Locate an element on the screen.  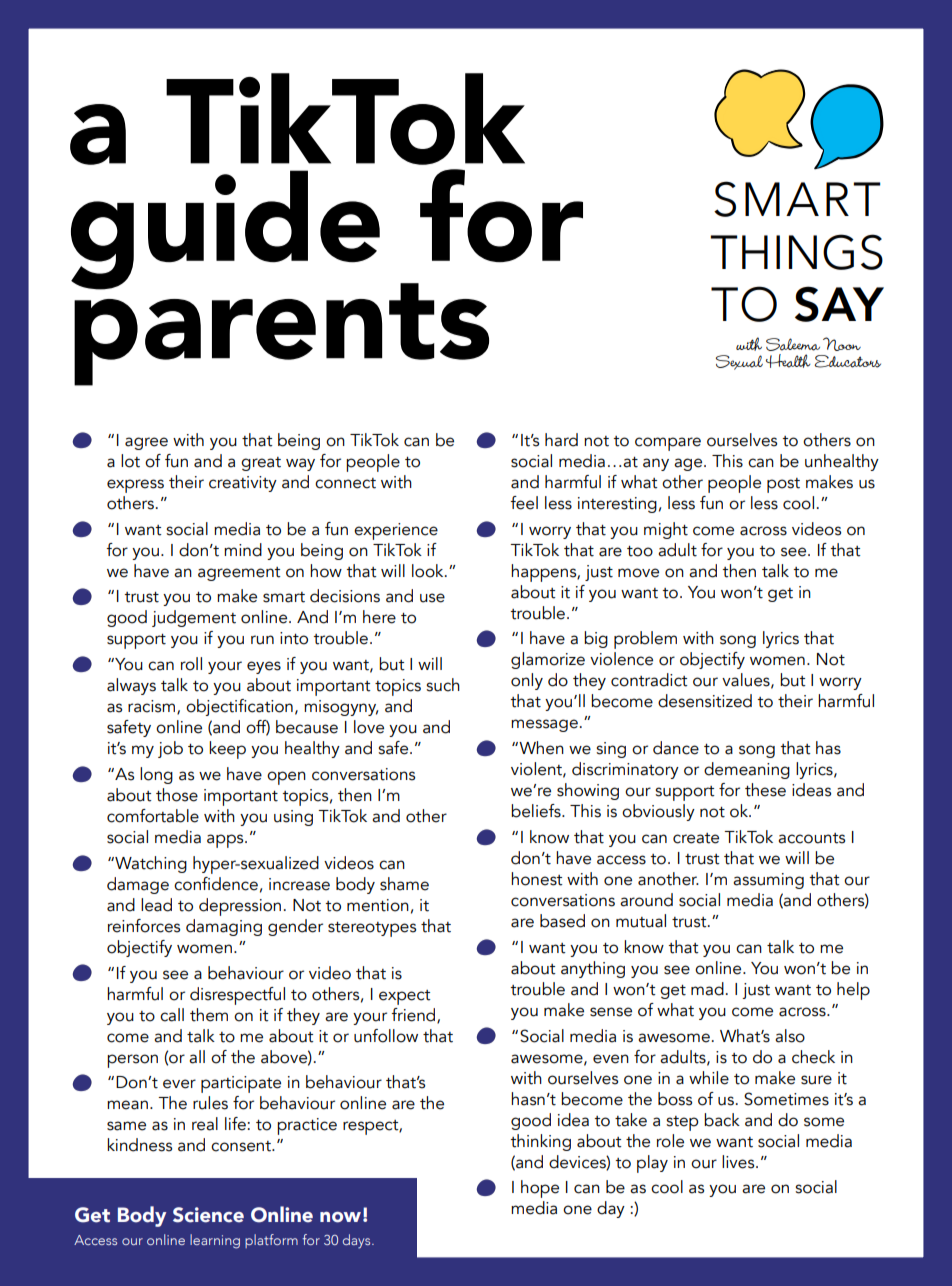
expect is located at coordinates (405, 997).
